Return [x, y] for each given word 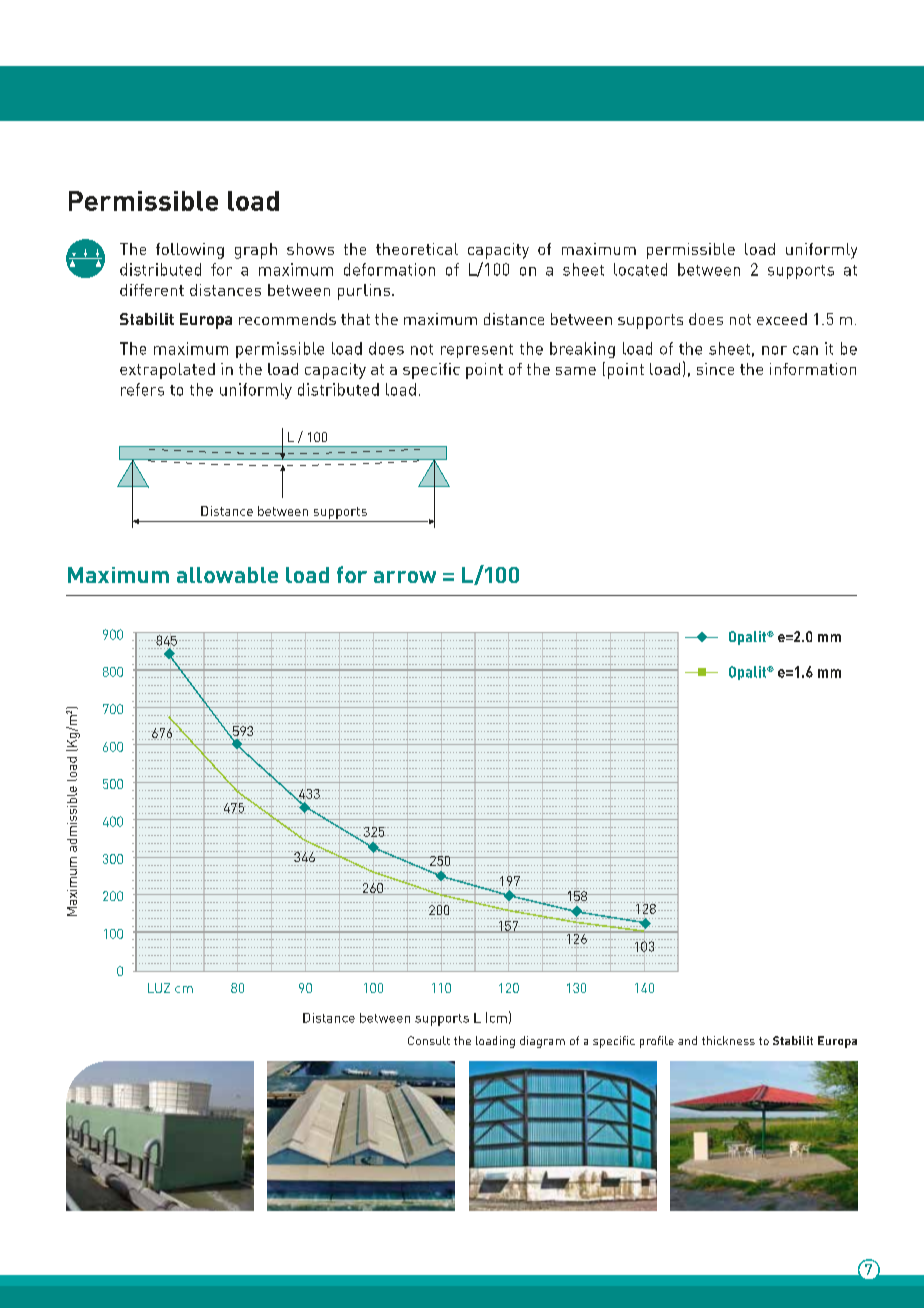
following [190, 251]
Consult [429, 1040]
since [715, 369]
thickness [728, 1040]
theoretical [417, 249]
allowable [227, 575]
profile [657, 1042]
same [576, 371]
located [640, 269]
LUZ [159, 988]
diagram [542, 1042]
